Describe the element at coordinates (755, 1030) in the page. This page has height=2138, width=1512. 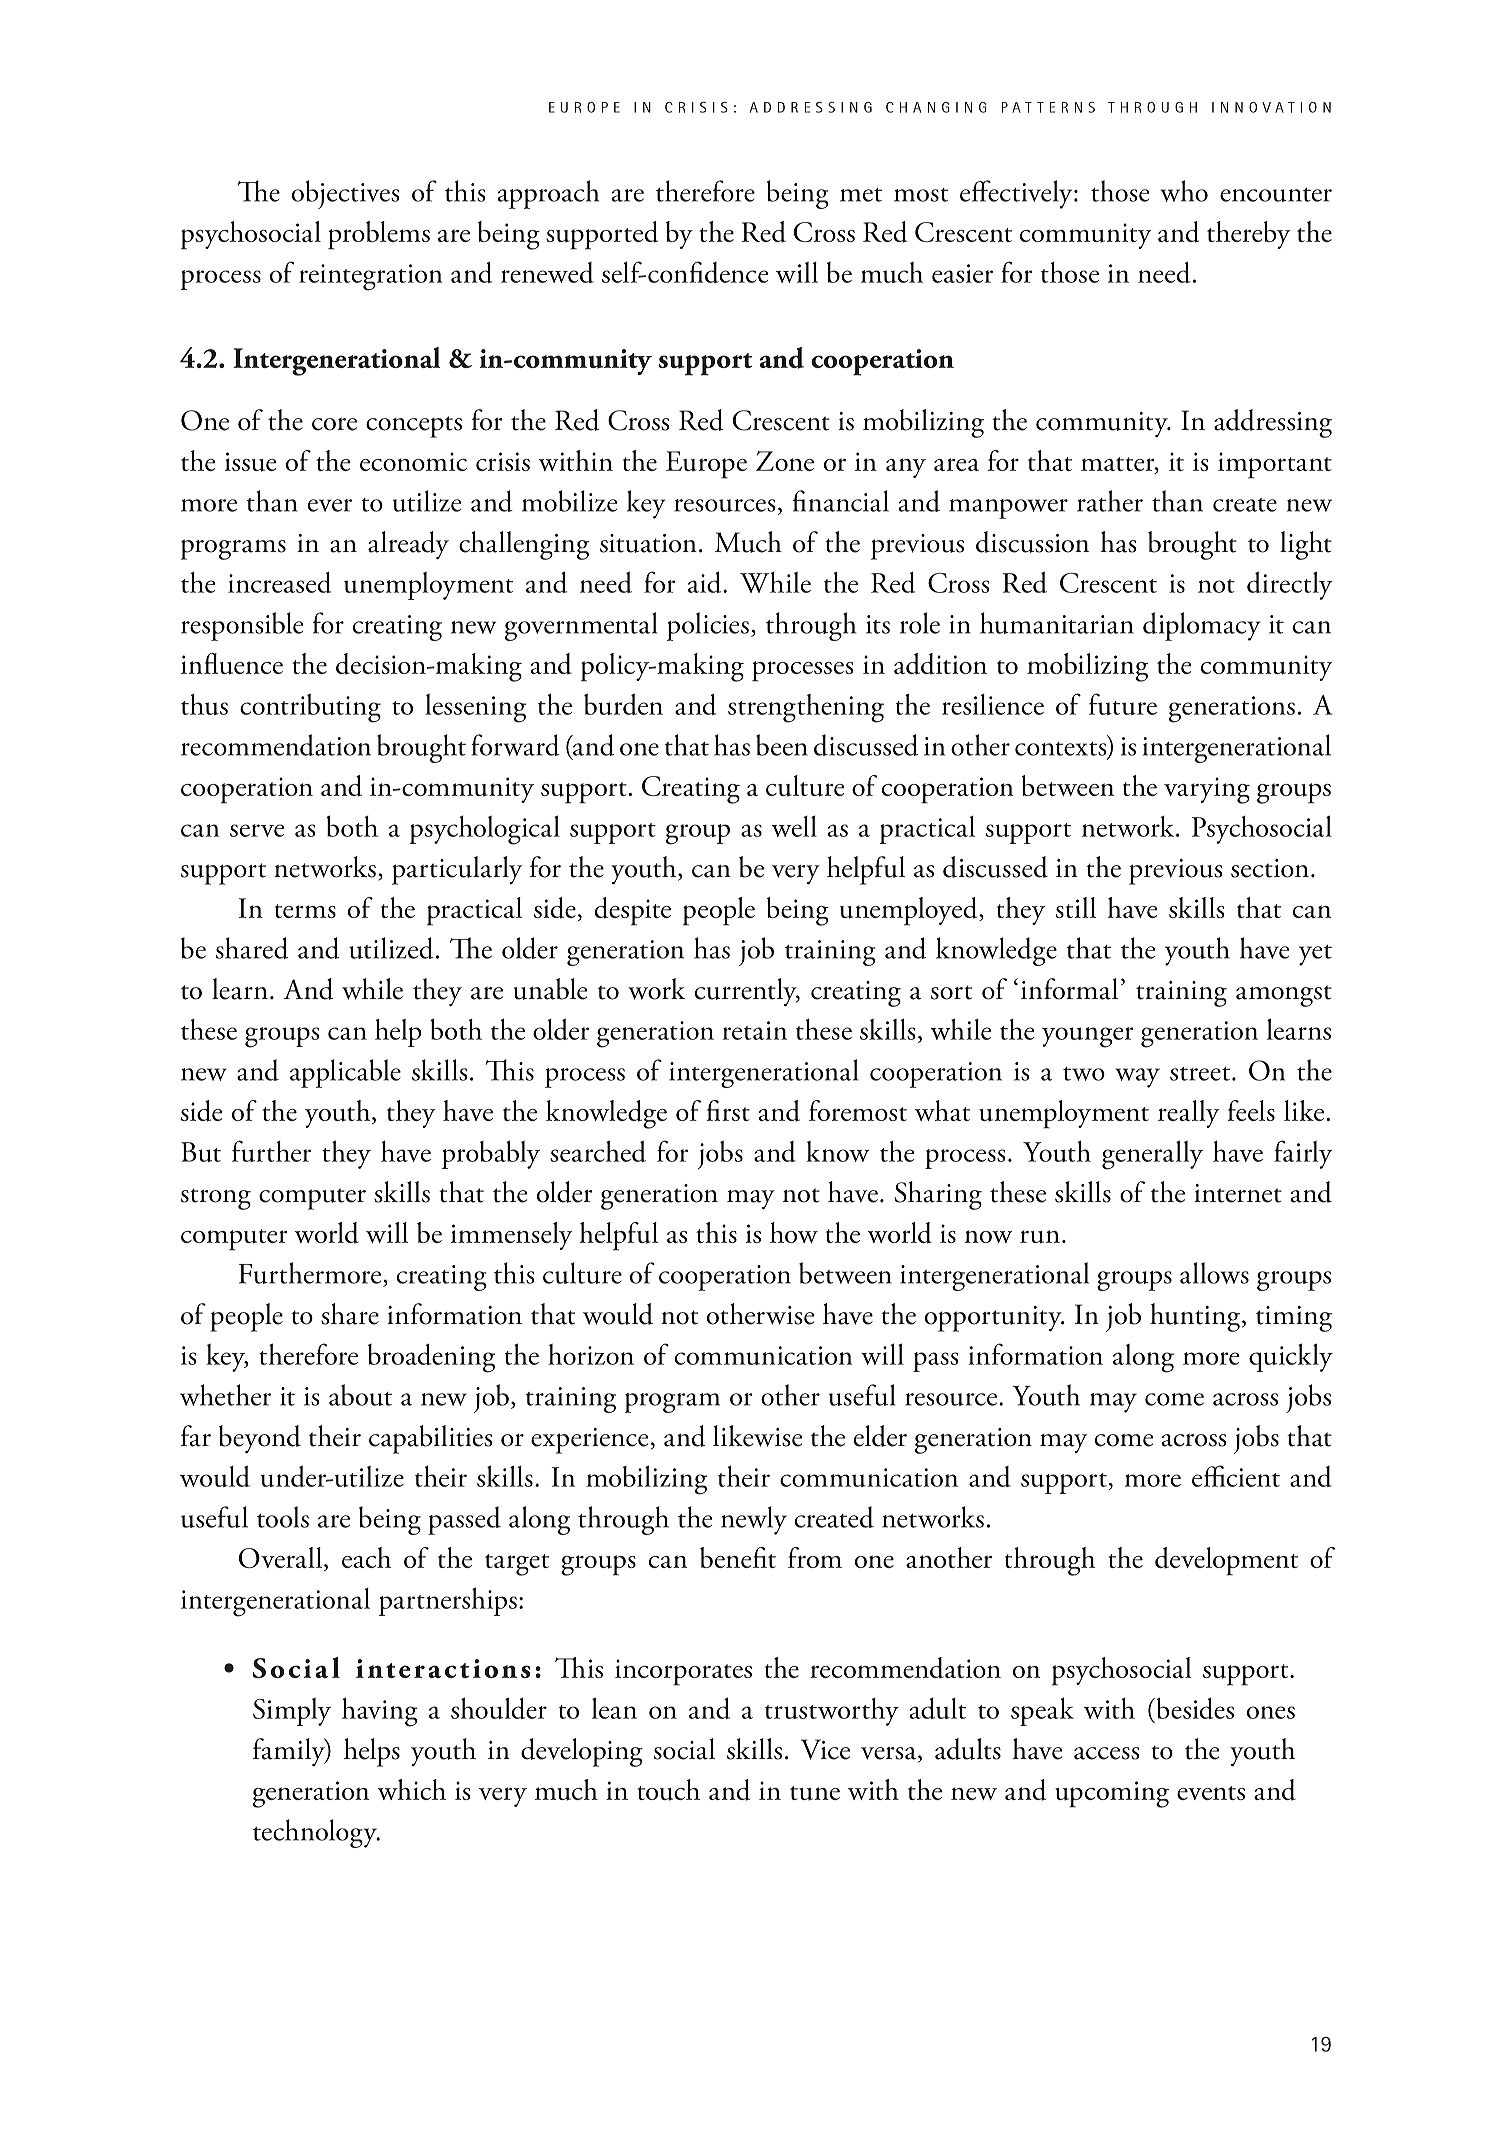
I see `retain` at that location.
